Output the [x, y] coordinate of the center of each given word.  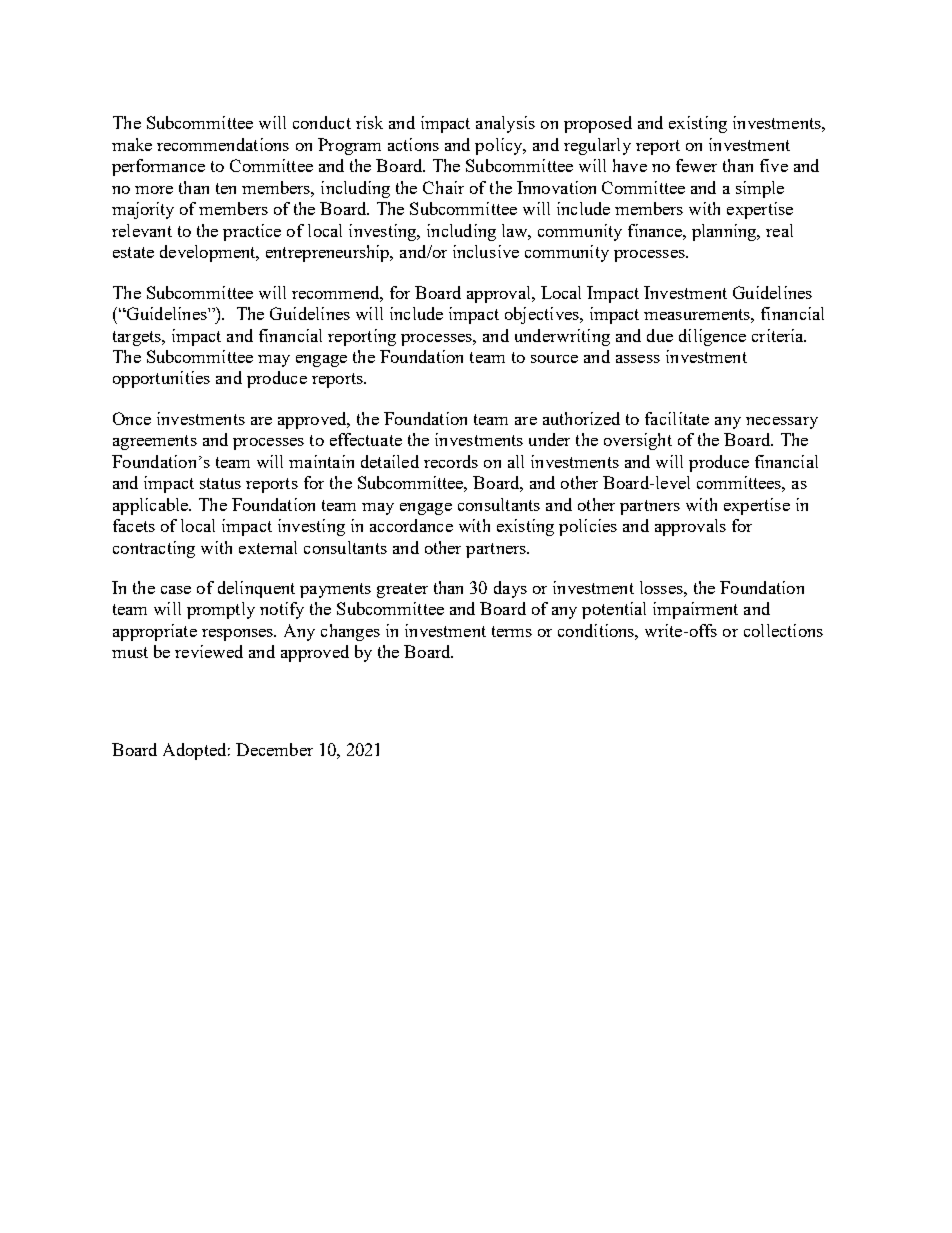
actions [413, 144]
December [274, 749]
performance [158, 167]
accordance [411, 525]
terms [512, 631]
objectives [543, 315]
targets [138, 338]
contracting [154, 549]
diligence [712, 337]
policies [588, 527]
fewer [696, 165]
